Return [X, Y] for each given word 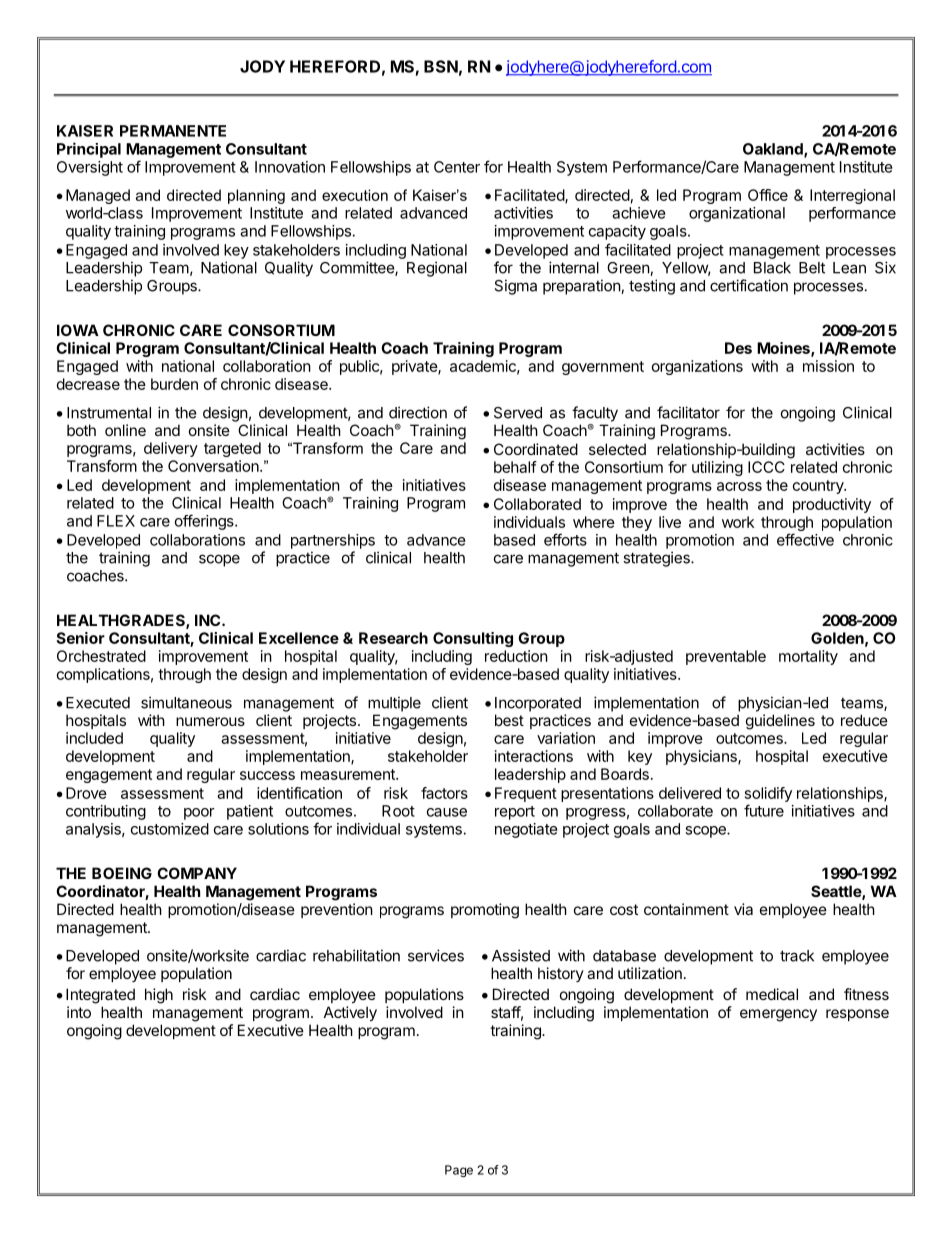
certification [749, 285]
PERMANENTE [173, 131]
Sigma [515, 287]
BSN [441, 66]
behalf [515, 467]
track [797, 956]
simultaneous [186, 702]
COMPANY [197, 873]
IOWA [78, 330]
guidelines [780, 722]
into [79, 1012]
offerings [205, 522]
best [509, 720]
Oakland [774, 150]
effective [805, 539]
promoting [485, 911]
